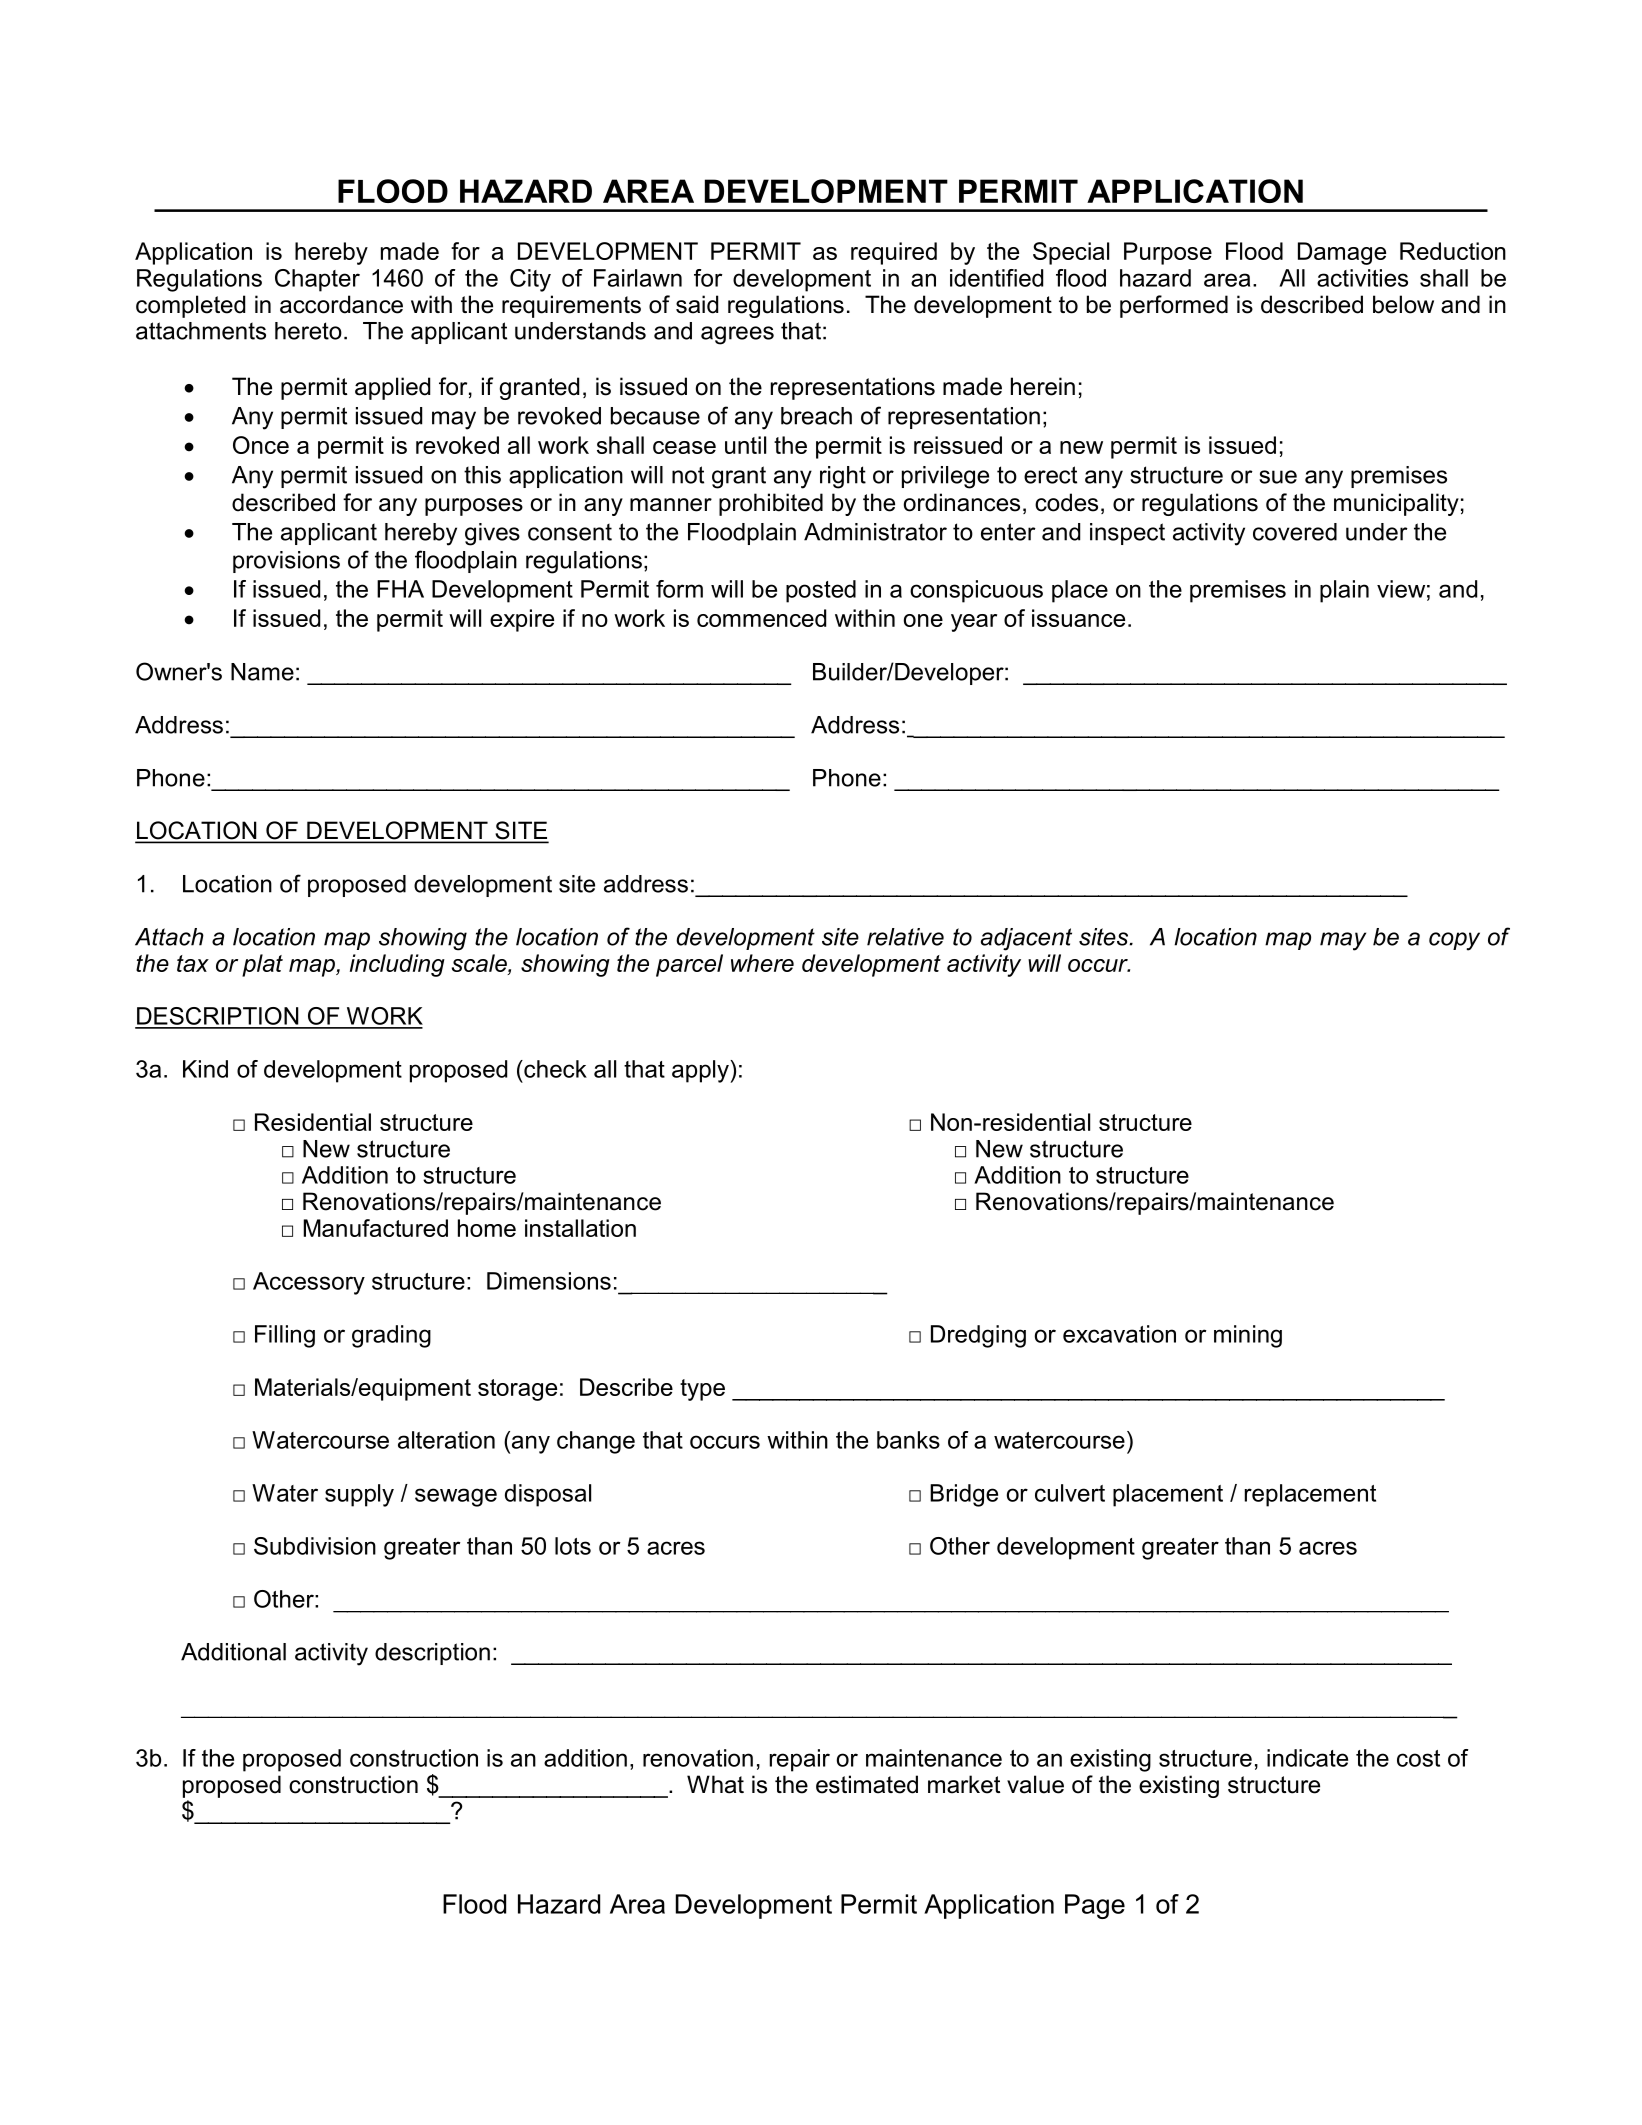  Describe the element at coordinates (715, 1784) in the page. I see `What` at that location.
